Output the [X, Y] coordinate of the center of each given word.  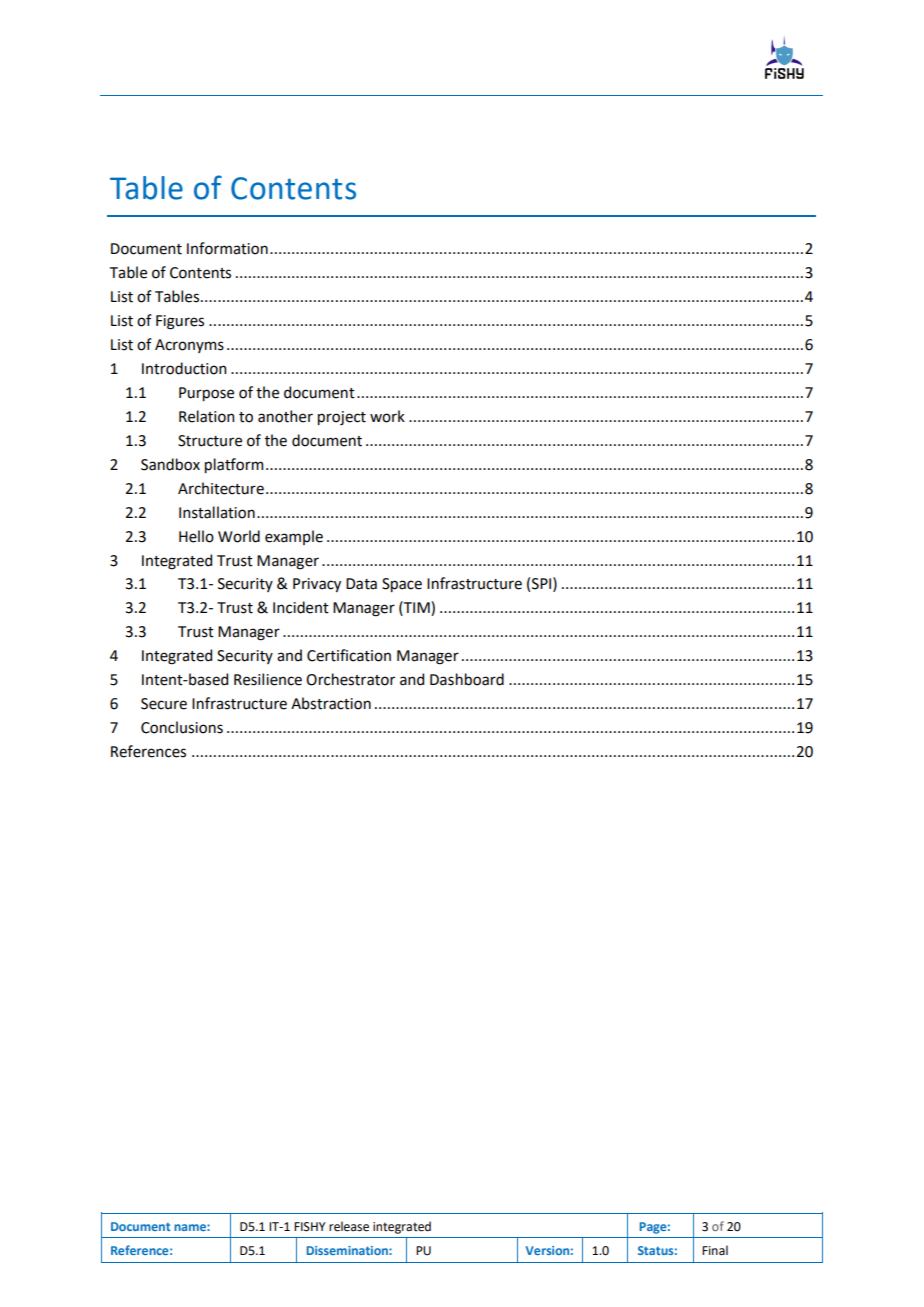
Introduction [184, 368]
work [387, 416]
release [349, 1226]
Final [715, 1250]
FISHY [309, 1227]
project [342, 418]
